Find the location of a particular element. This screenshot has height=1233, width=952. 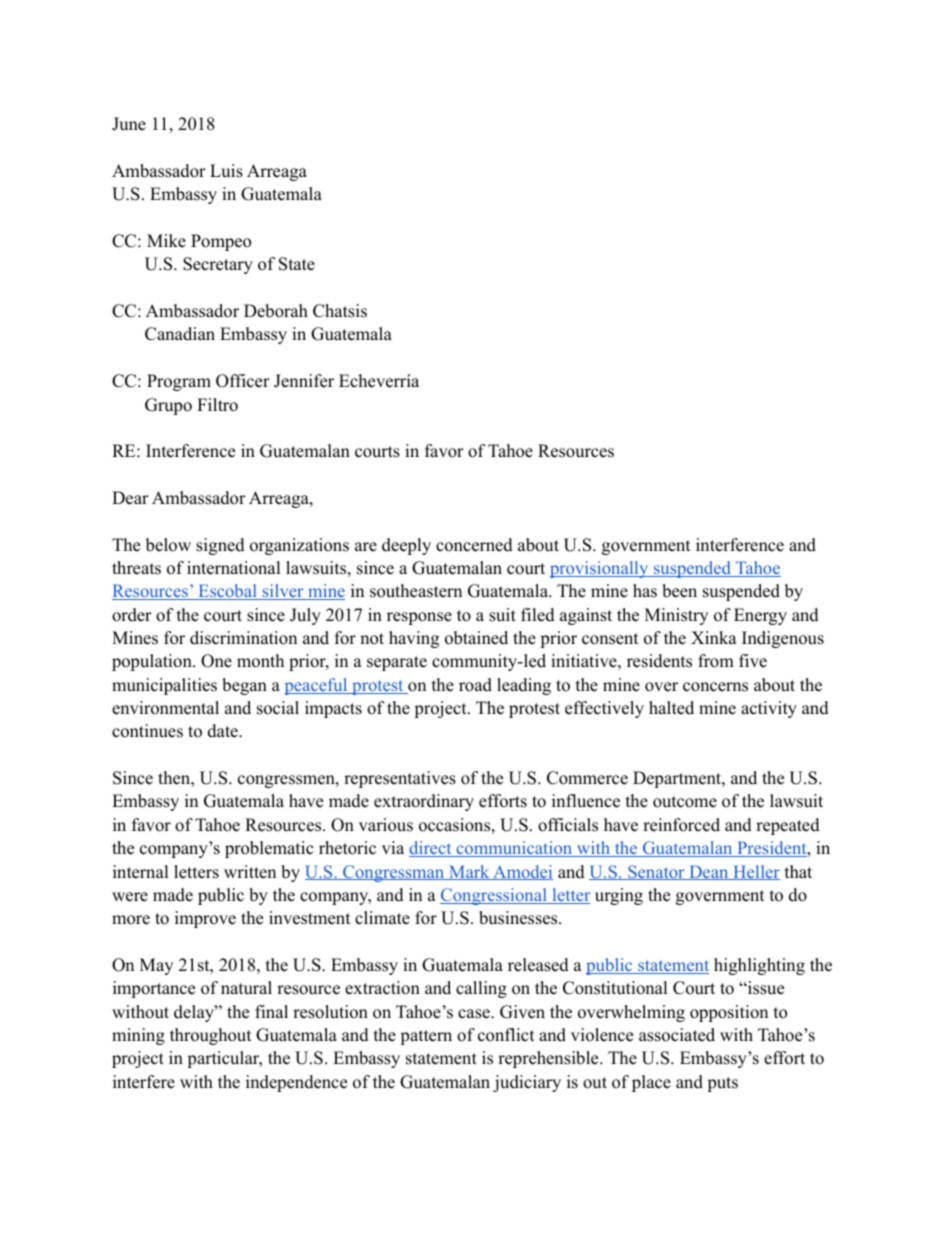

throughout is located at coordinates (211, 1036).
